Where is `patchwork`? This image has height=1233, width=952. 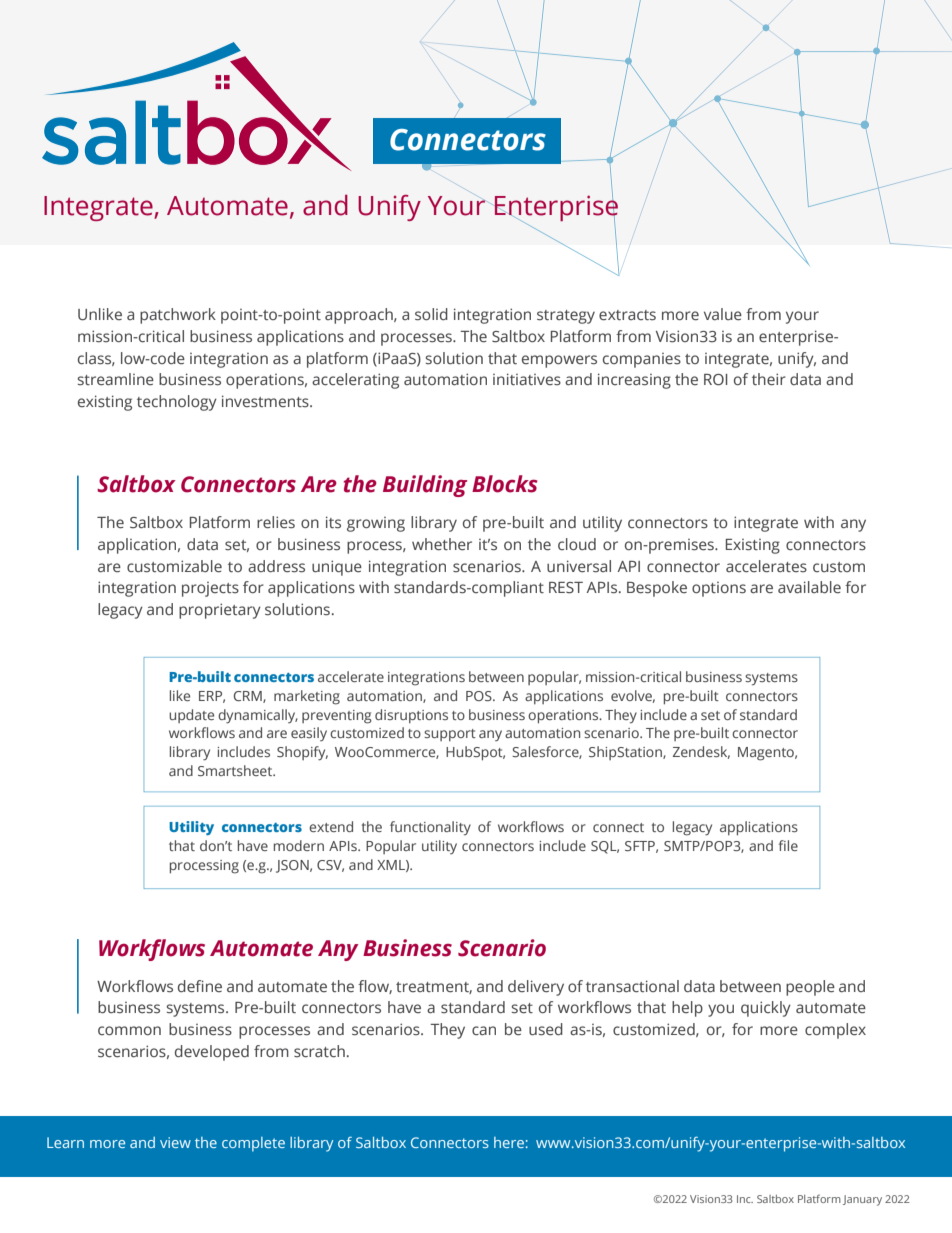
patchwork is located at coordinates (178, 316).
